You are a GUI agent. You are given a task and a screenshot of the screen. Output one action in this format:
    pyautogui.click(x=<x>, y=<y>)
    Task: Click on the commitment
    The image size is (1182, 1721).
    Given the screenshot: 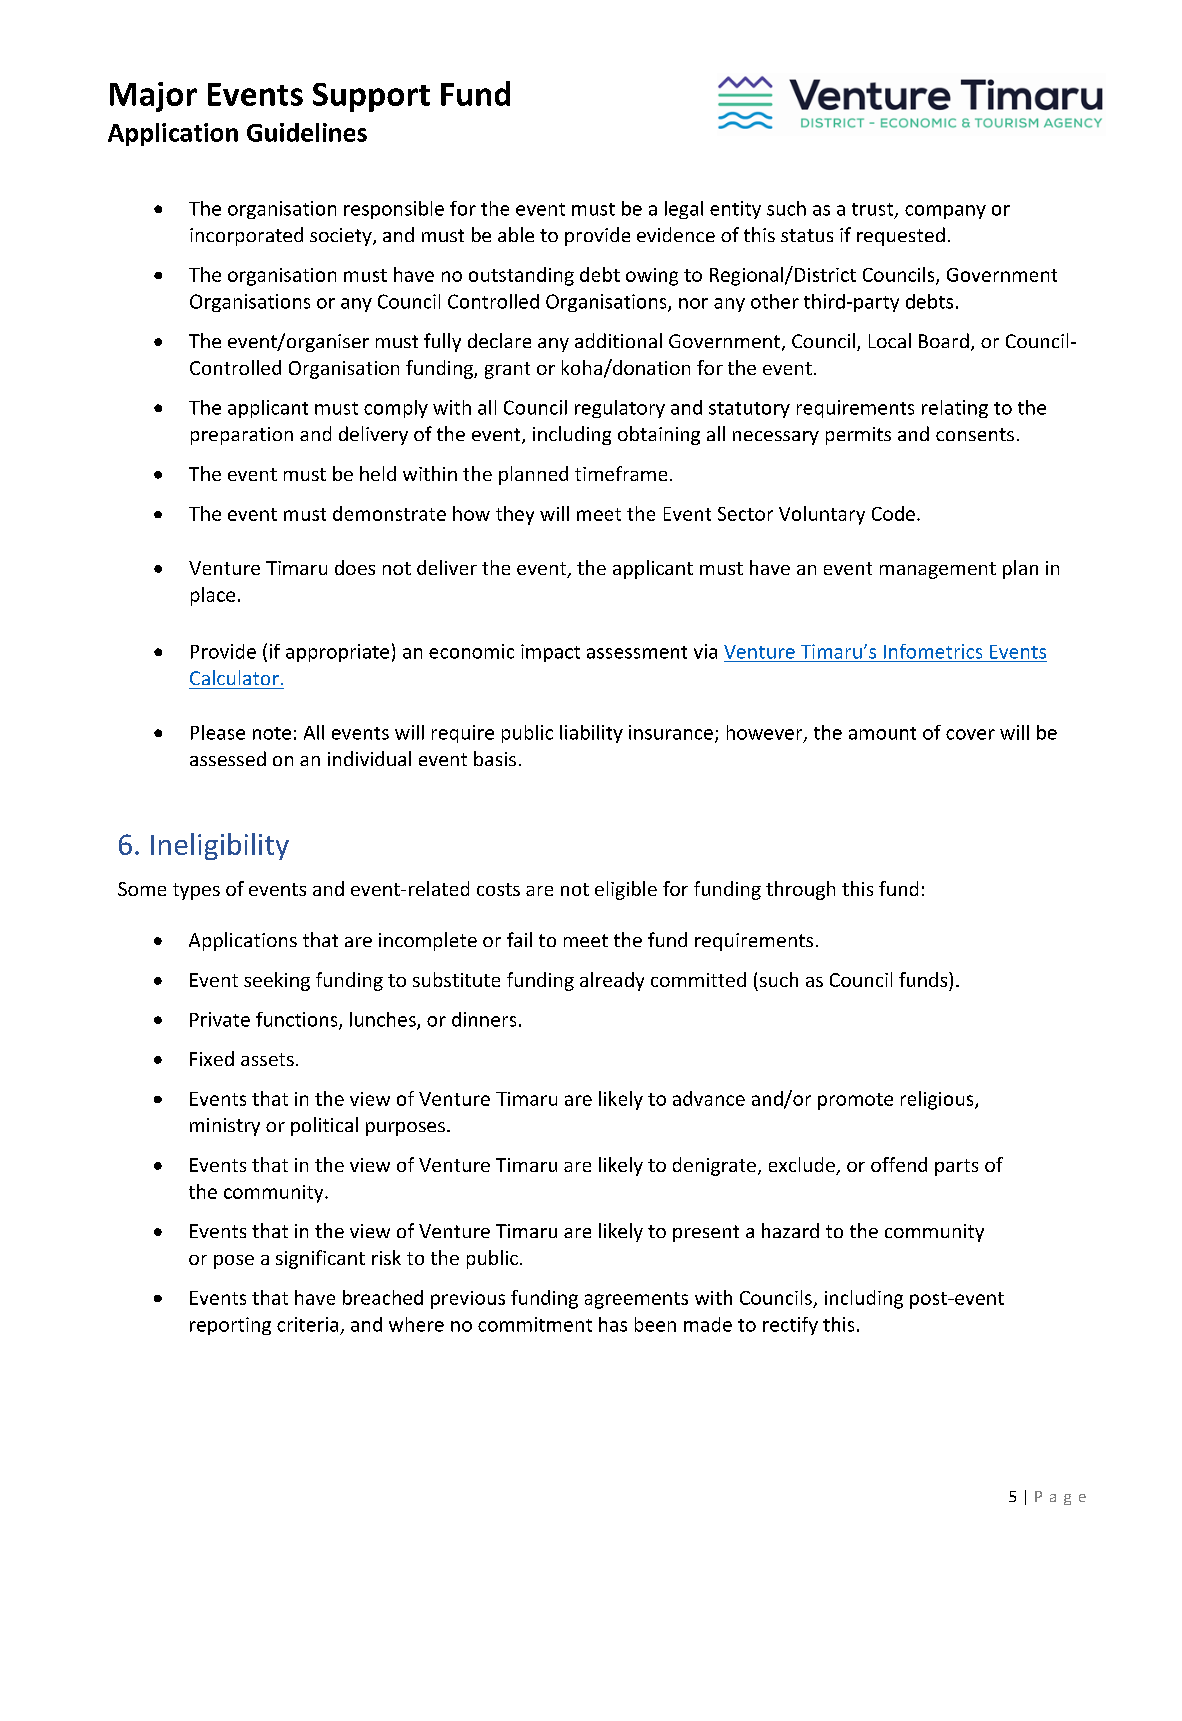 What is the action you would take?
    pyautogui.click(x=535, y=1324)
